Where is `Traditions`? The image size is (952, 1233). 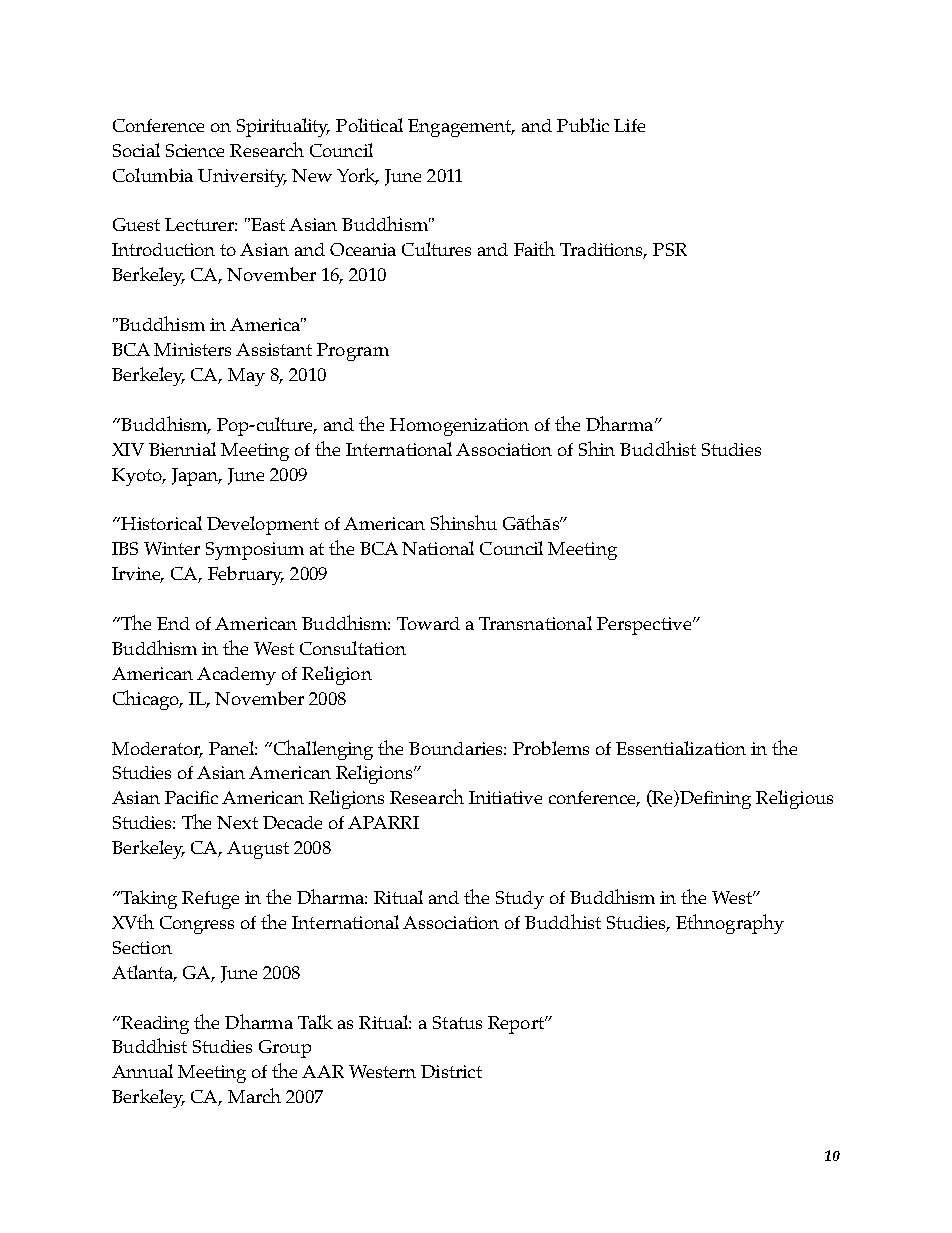 Traditions is located at coordinates (603, 251).
